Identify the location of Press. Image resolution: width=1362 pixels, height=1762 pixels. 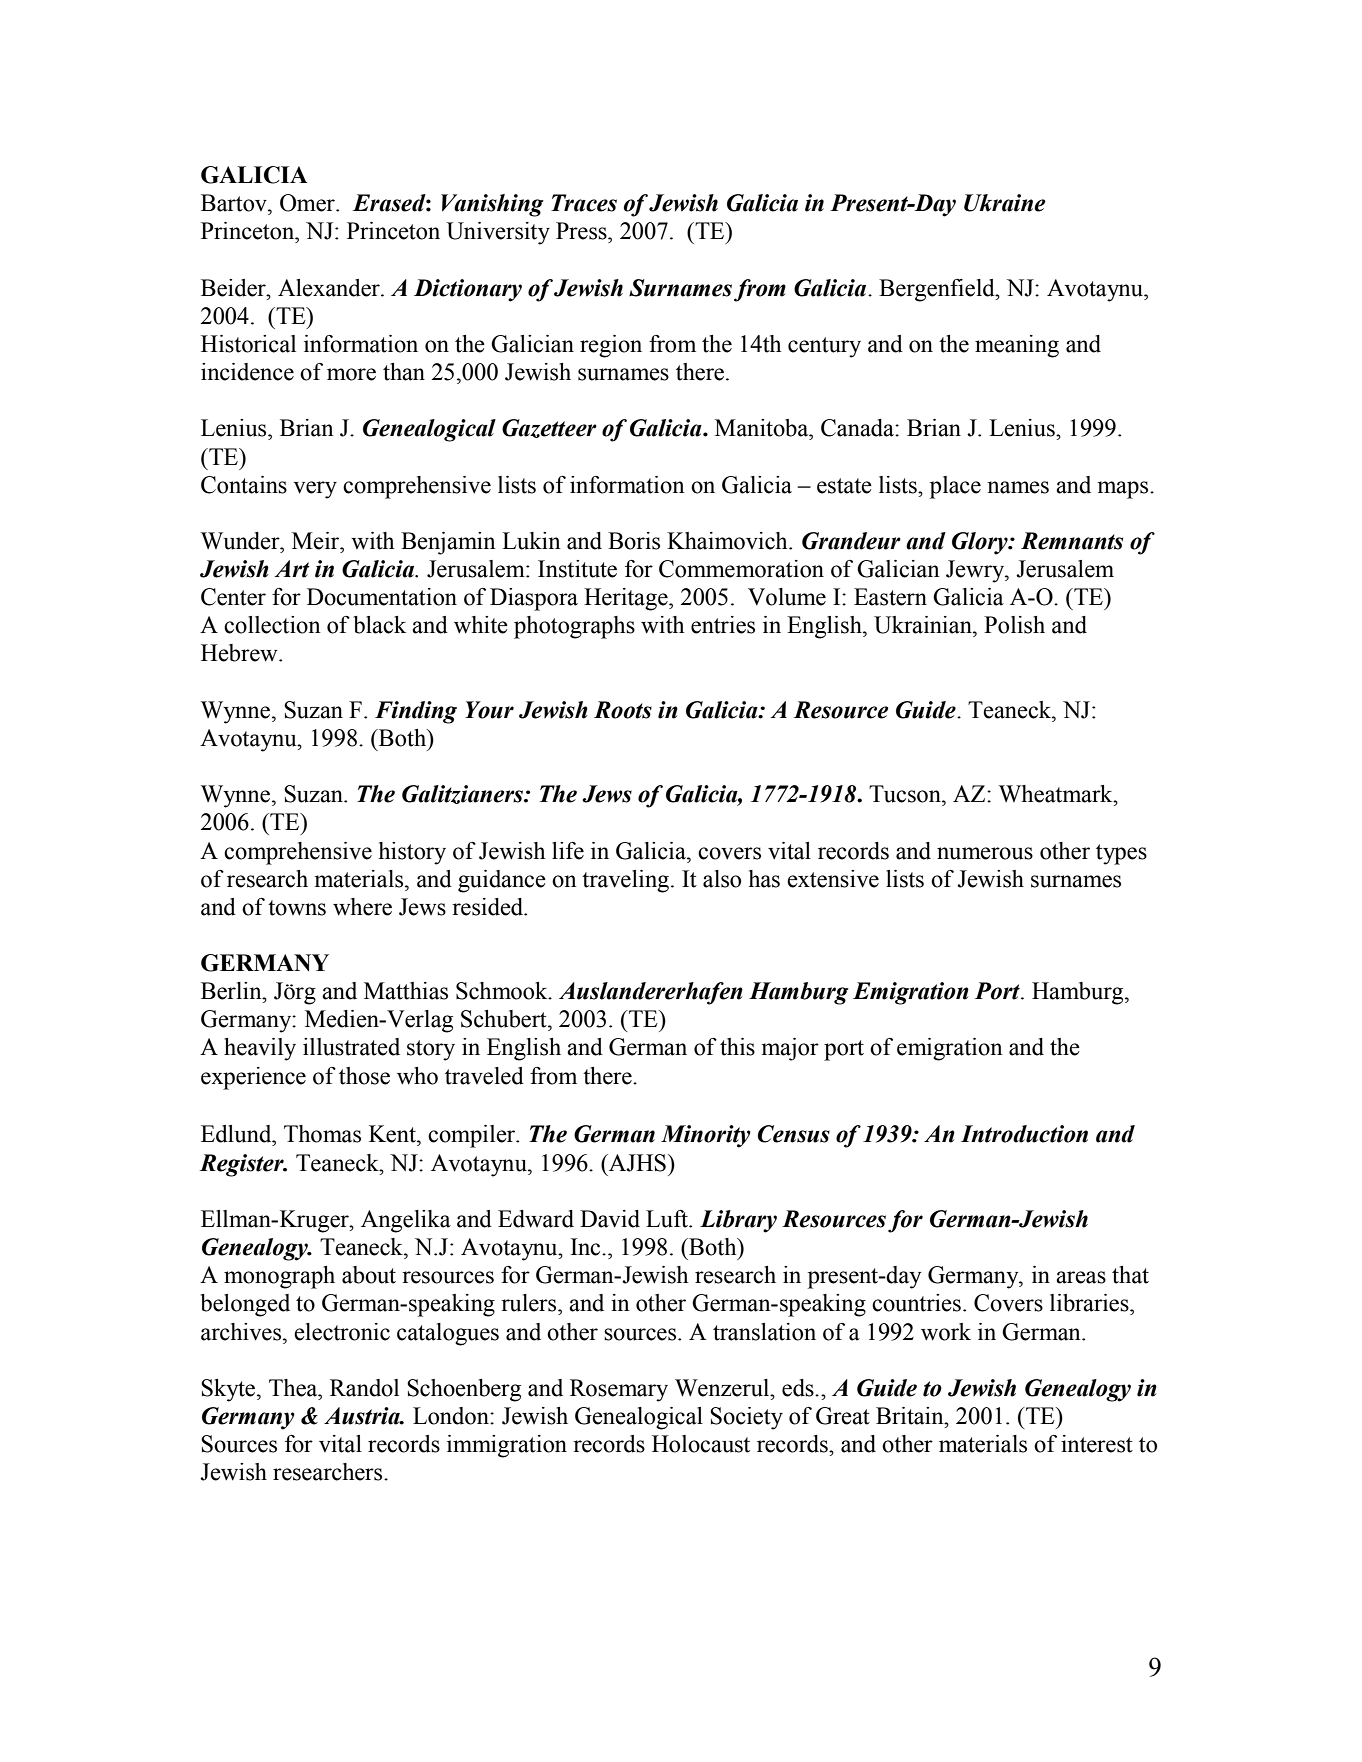
(582, 231).
